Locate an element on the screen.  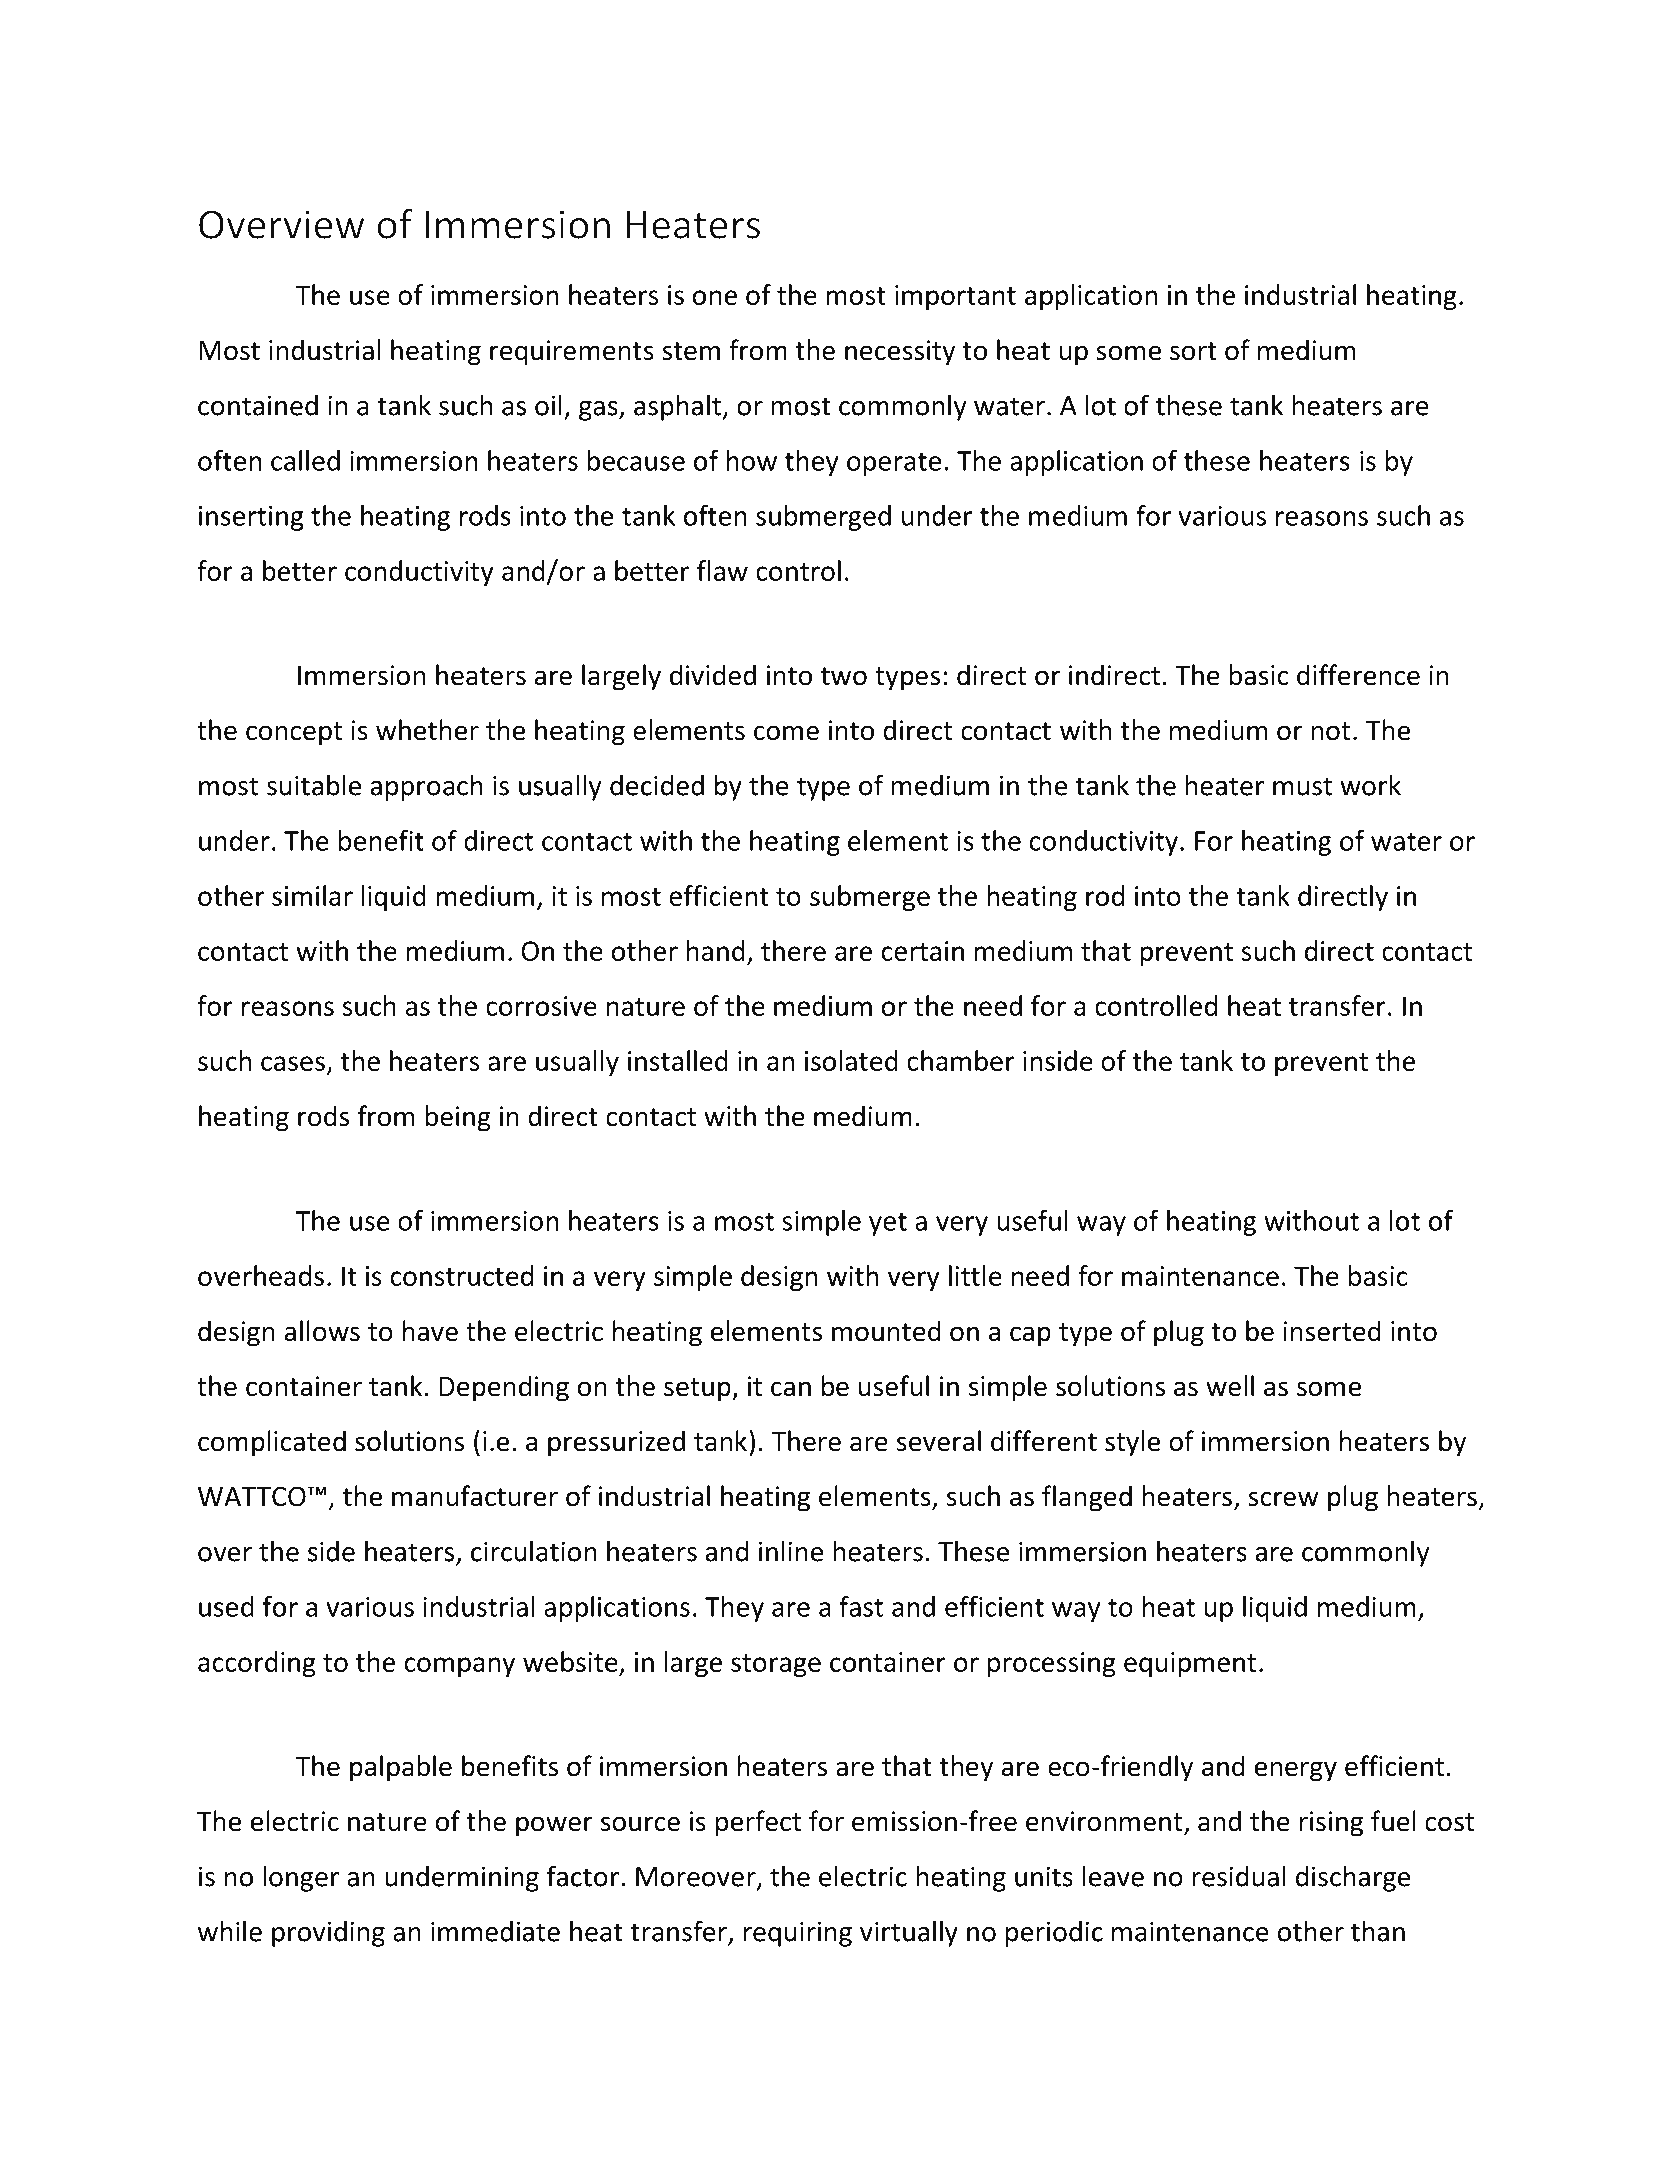
must is located at coordinates (1302, 786).
